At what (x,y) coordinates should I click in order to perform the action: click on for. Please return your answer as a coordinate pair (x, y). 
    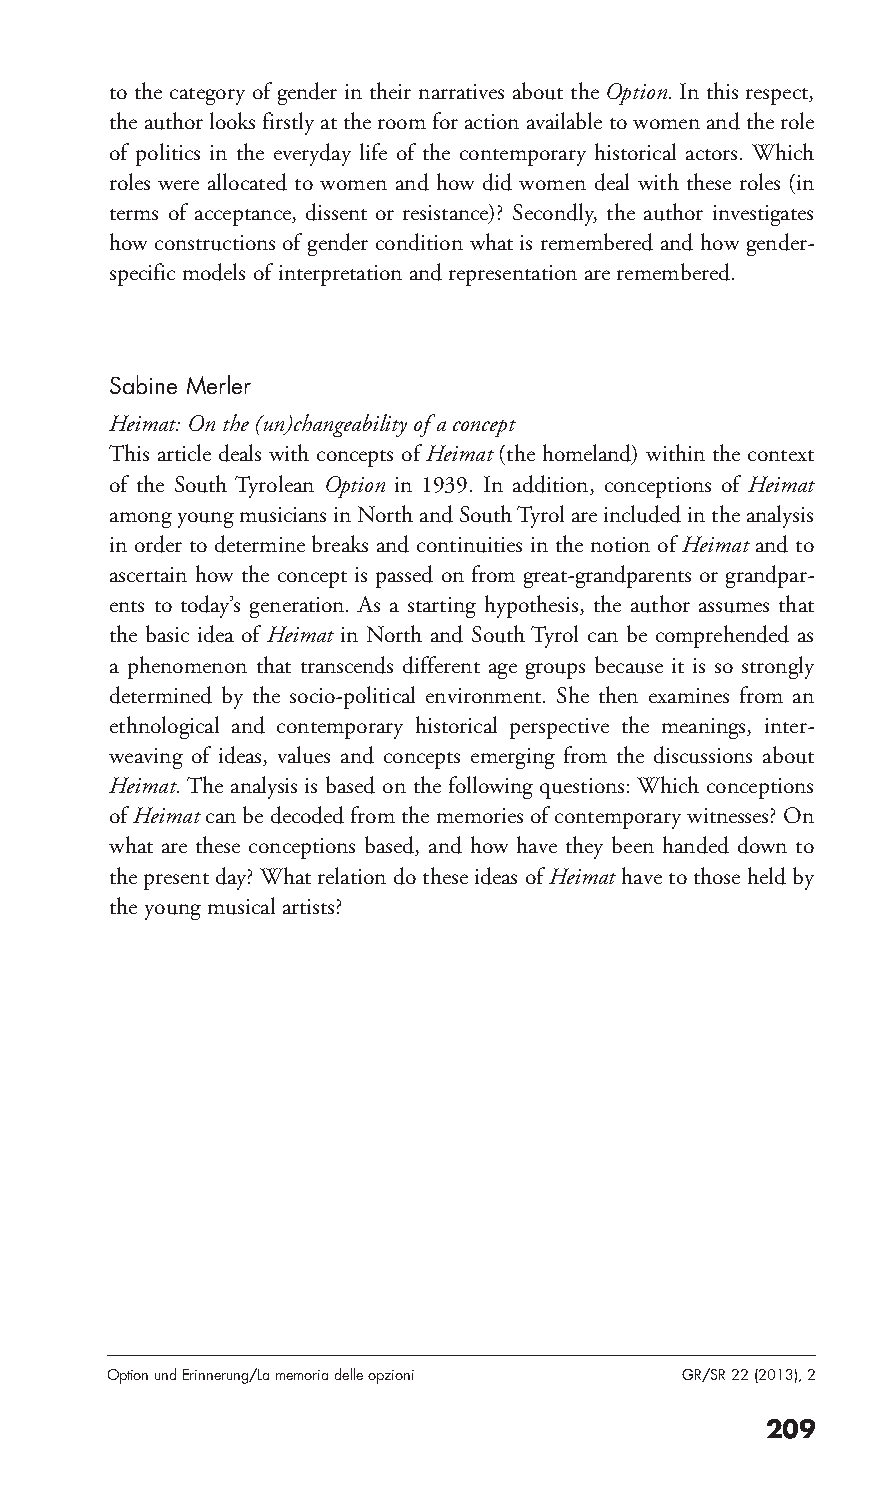
    Looking at the image, I should click on (445, 120).
